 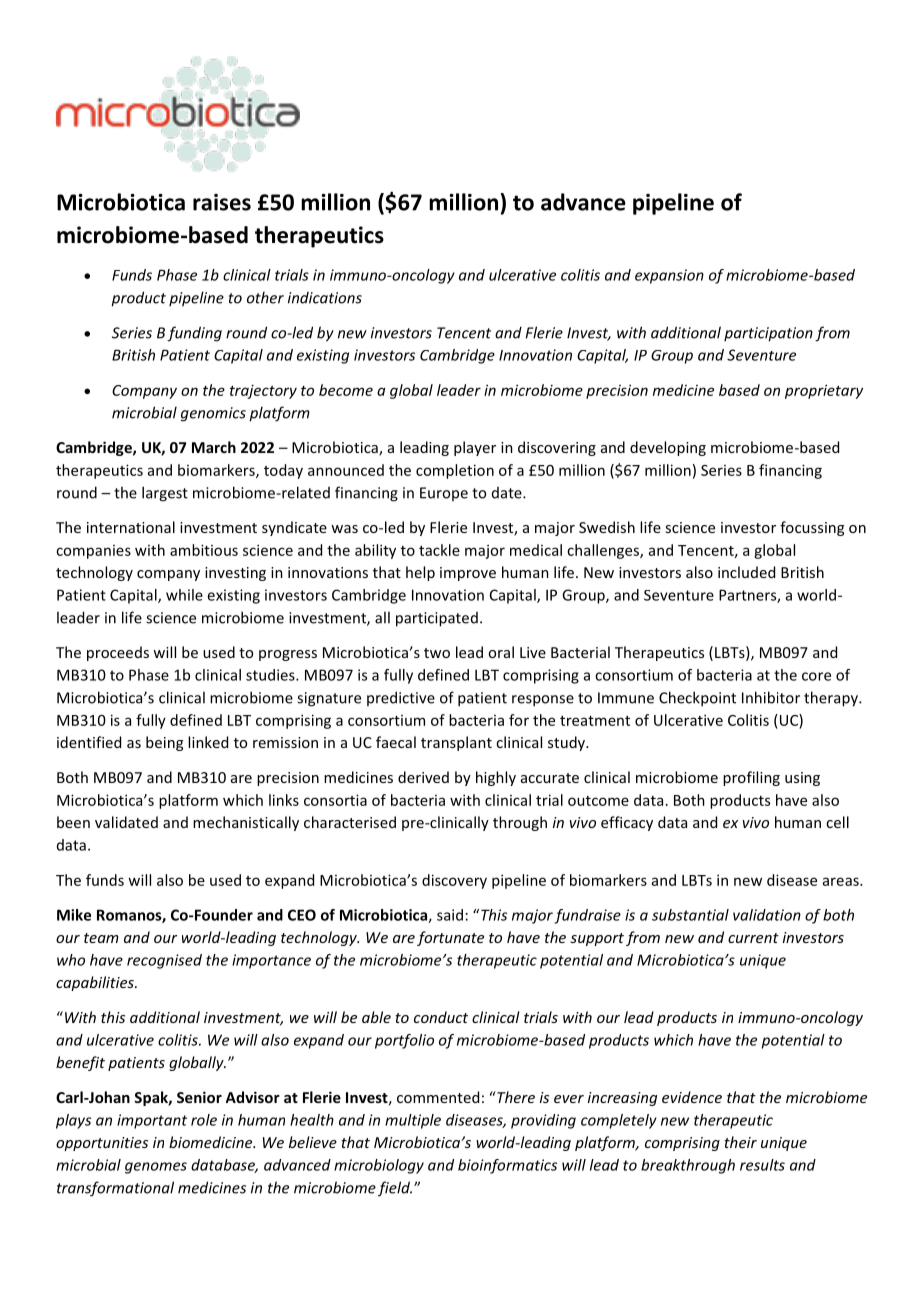 What do you see at coordinates (164, 743) in the image?
I see `being` at bounding box center [164, 743].
